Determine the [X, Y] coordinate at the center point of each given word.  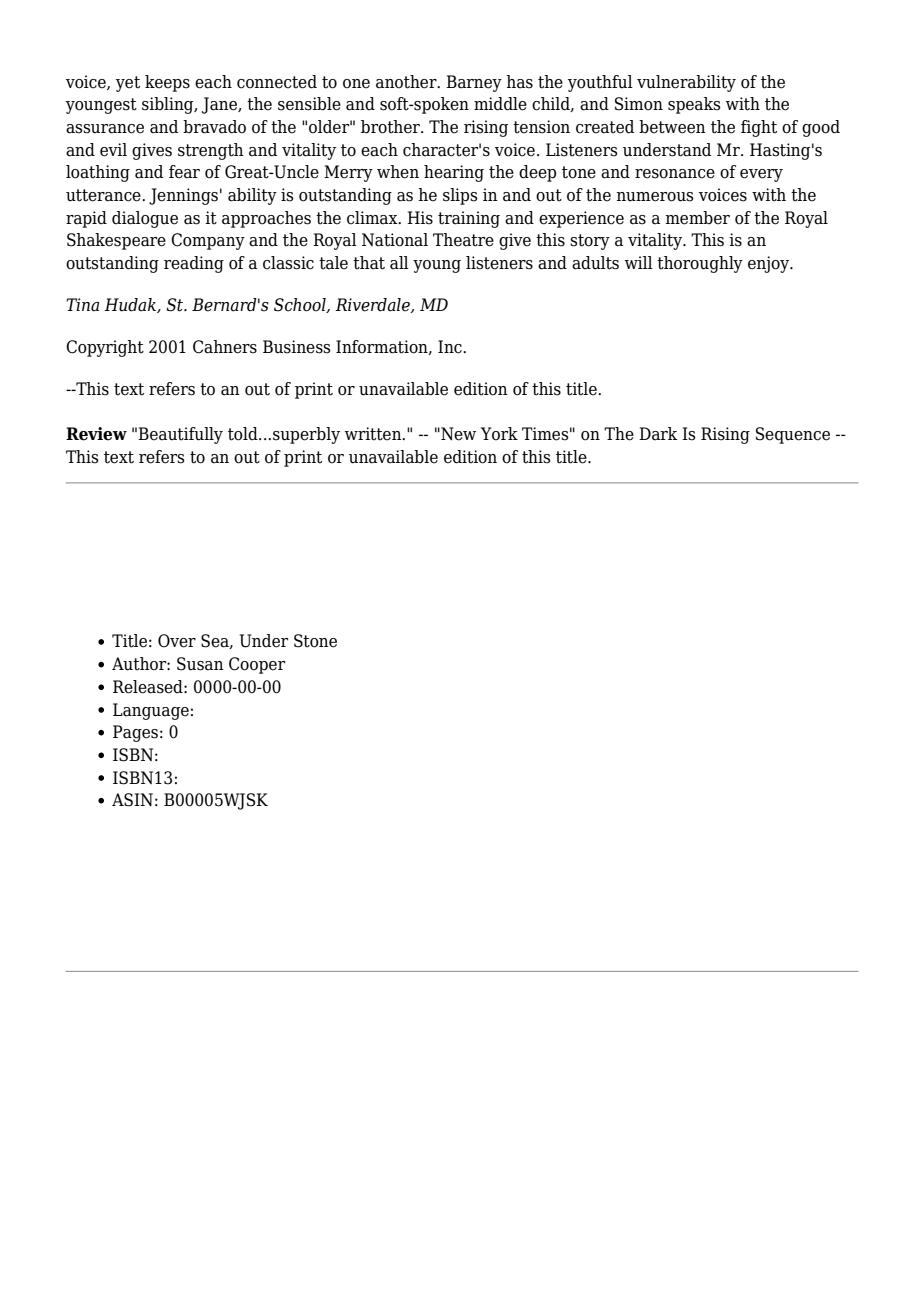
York [499, 434]
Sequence [793, 435]
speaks [694, 105]
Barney [474, 83]
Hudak [131, 305]
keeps [167, 83]
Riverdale [373, 305]
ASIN [132, 800]
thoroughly [700, 264]
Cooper [257, 665]
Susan [200, 664]
